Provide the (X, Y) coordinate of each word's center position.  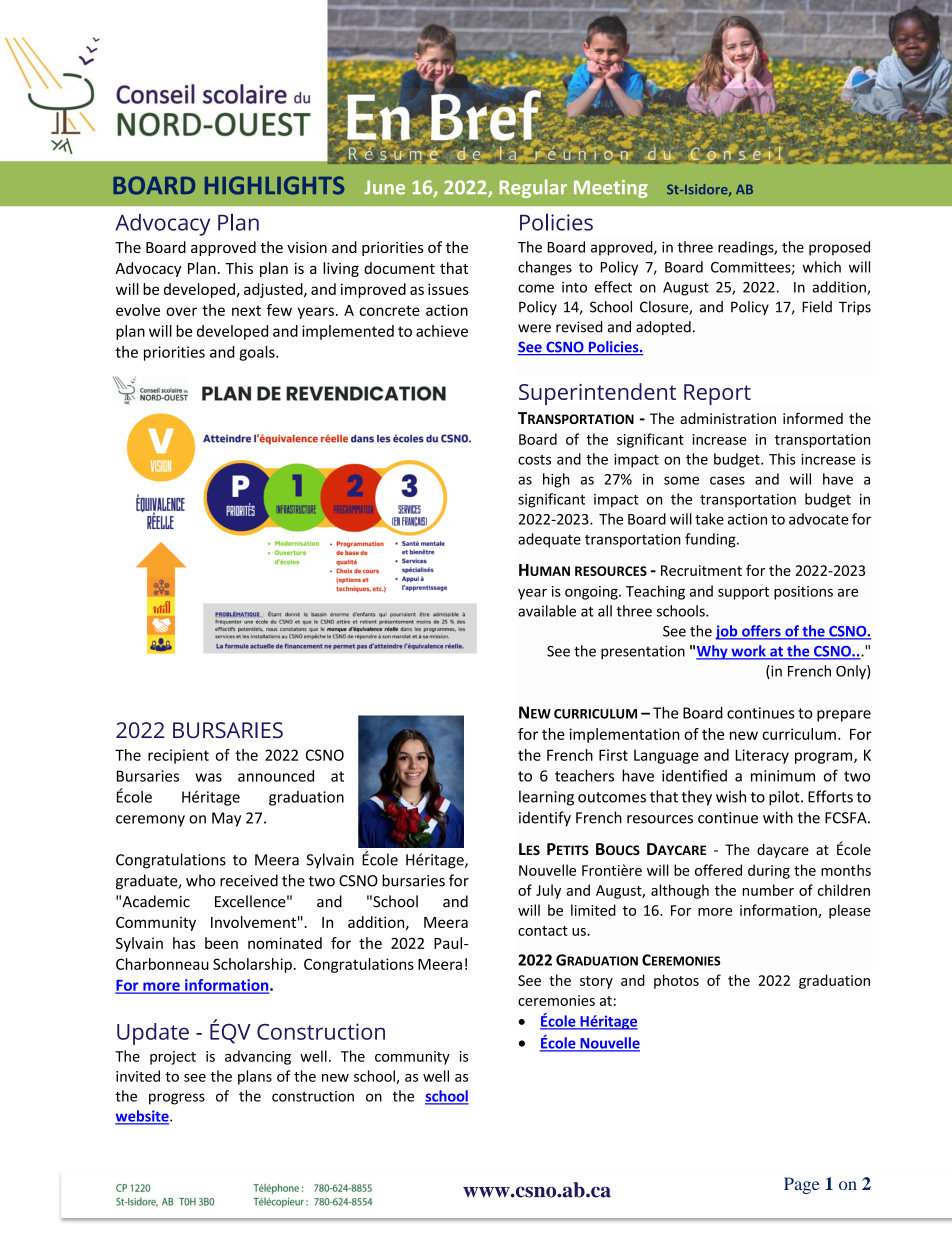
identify (545, 819)
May (226, 819)
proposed (839, 248)
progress (177, 1099)
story (596, 982)
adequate (549, 540)
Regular (533, 188)
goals (258, 353)
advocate (818, 519)
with (778, 817)
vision (307, 247)
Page (802, 1185)
